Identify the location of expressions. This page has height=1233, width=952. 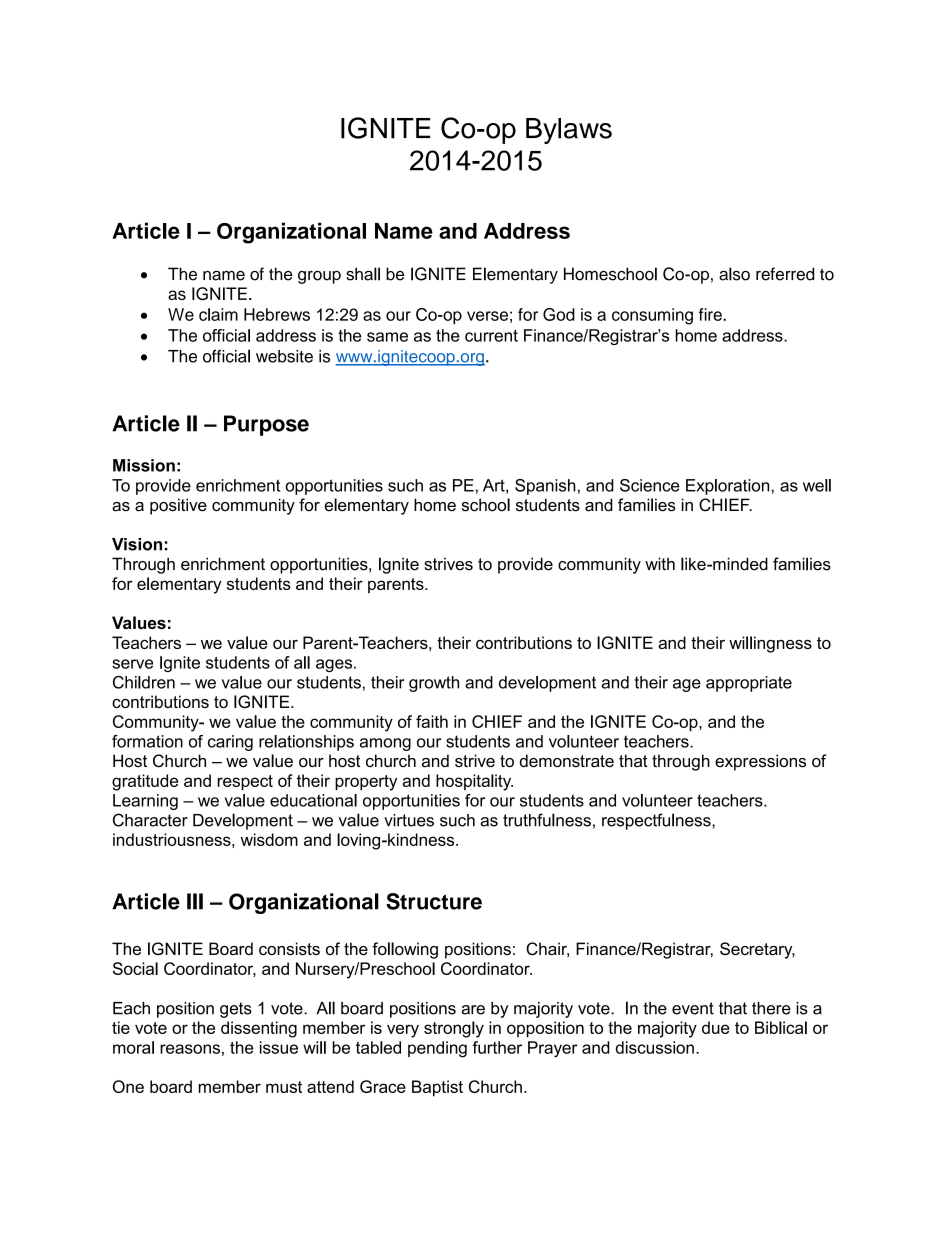
(760, 762).
